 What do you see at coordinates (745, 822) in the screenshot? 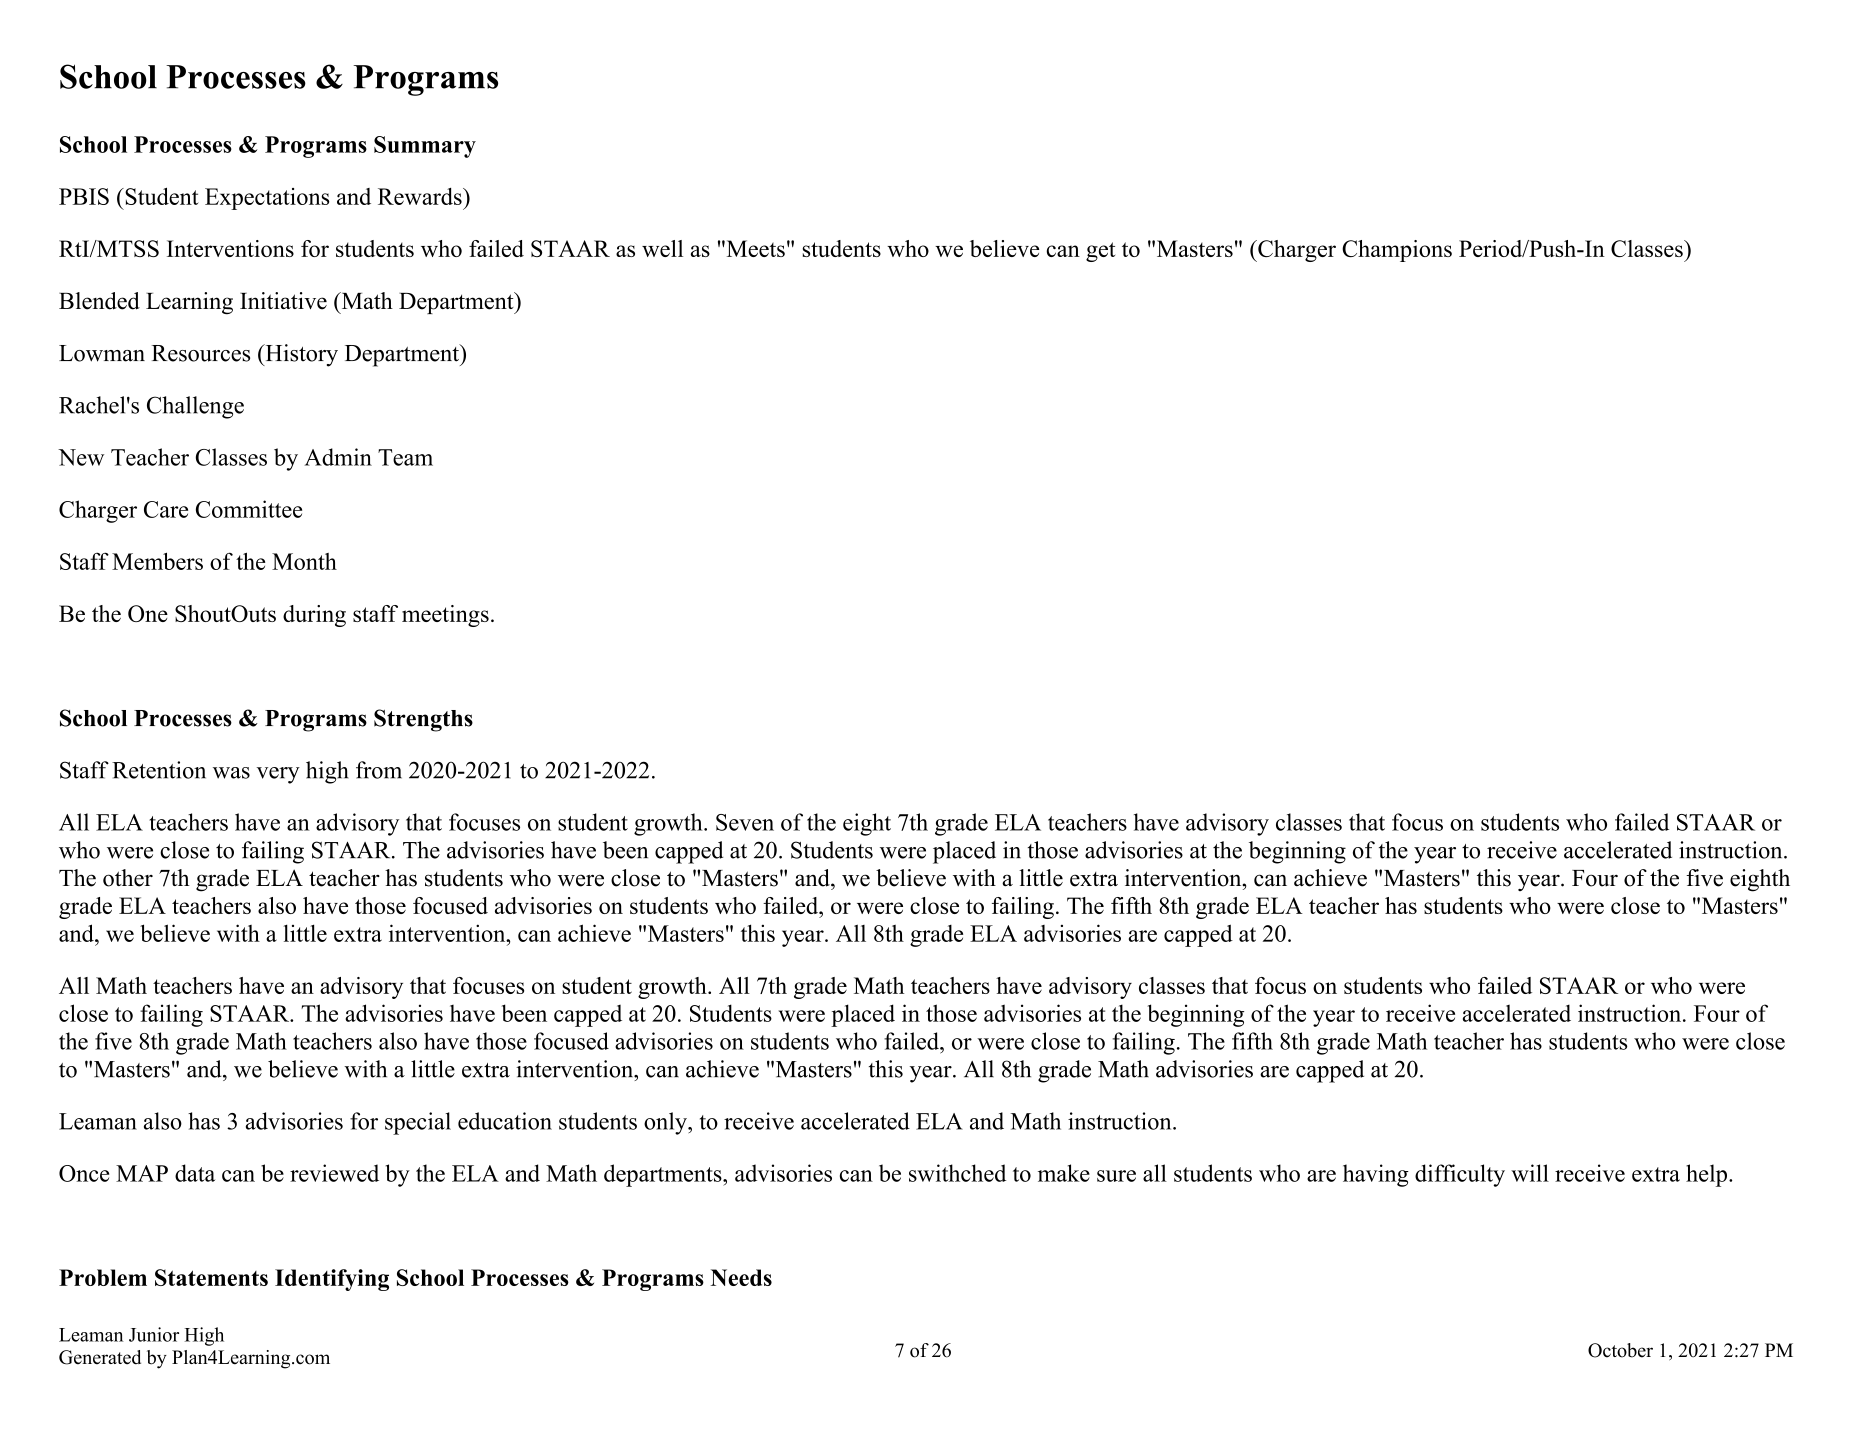
I see `Seven` at bounding box center [745, 822].
